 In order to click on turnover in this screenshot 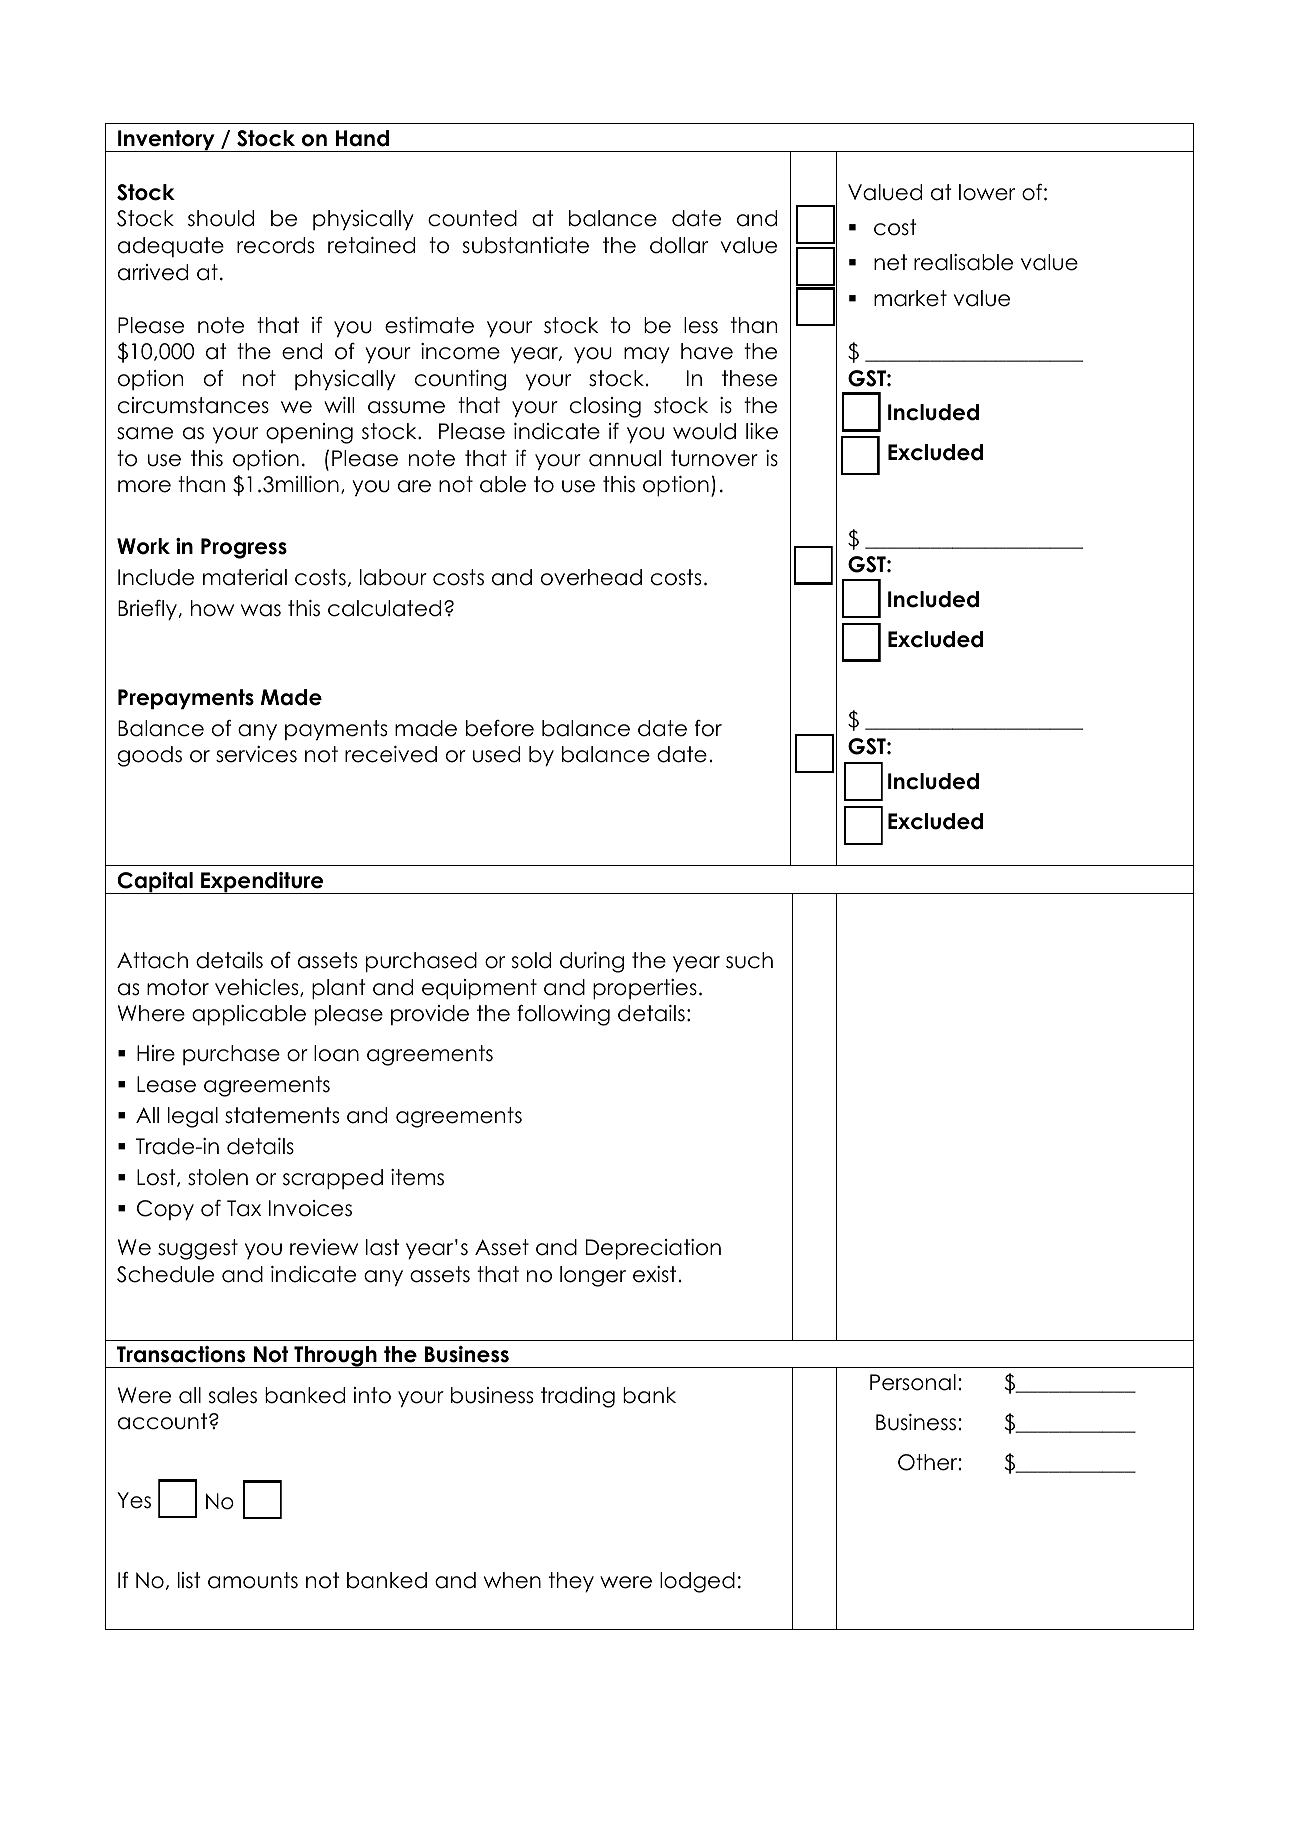, I will do `click(714, 458)`.
